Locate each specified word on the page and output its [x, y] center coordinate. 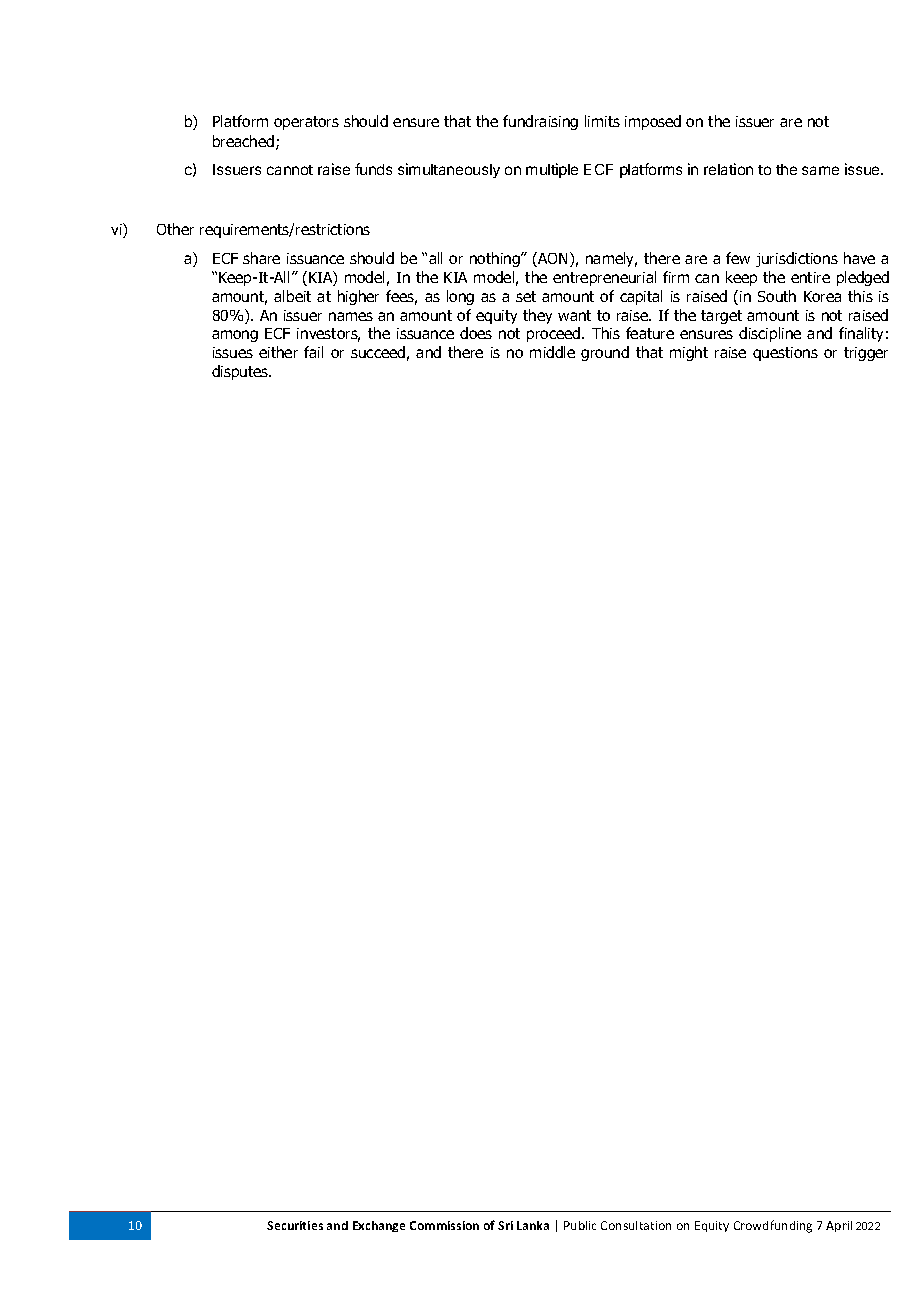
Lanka [533, 1225]
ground [605, 353]
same [820, 170]
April [839, 1226]
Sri [505, 1225]
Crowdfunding [773, 1226]
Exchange [379, 1226]
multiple [552, 170]
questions [785, 354]
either [278, 352]
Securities [295, 1225]
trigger [866, 354]
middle [552, 352]
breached [245, 142]
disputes [241, 372]
